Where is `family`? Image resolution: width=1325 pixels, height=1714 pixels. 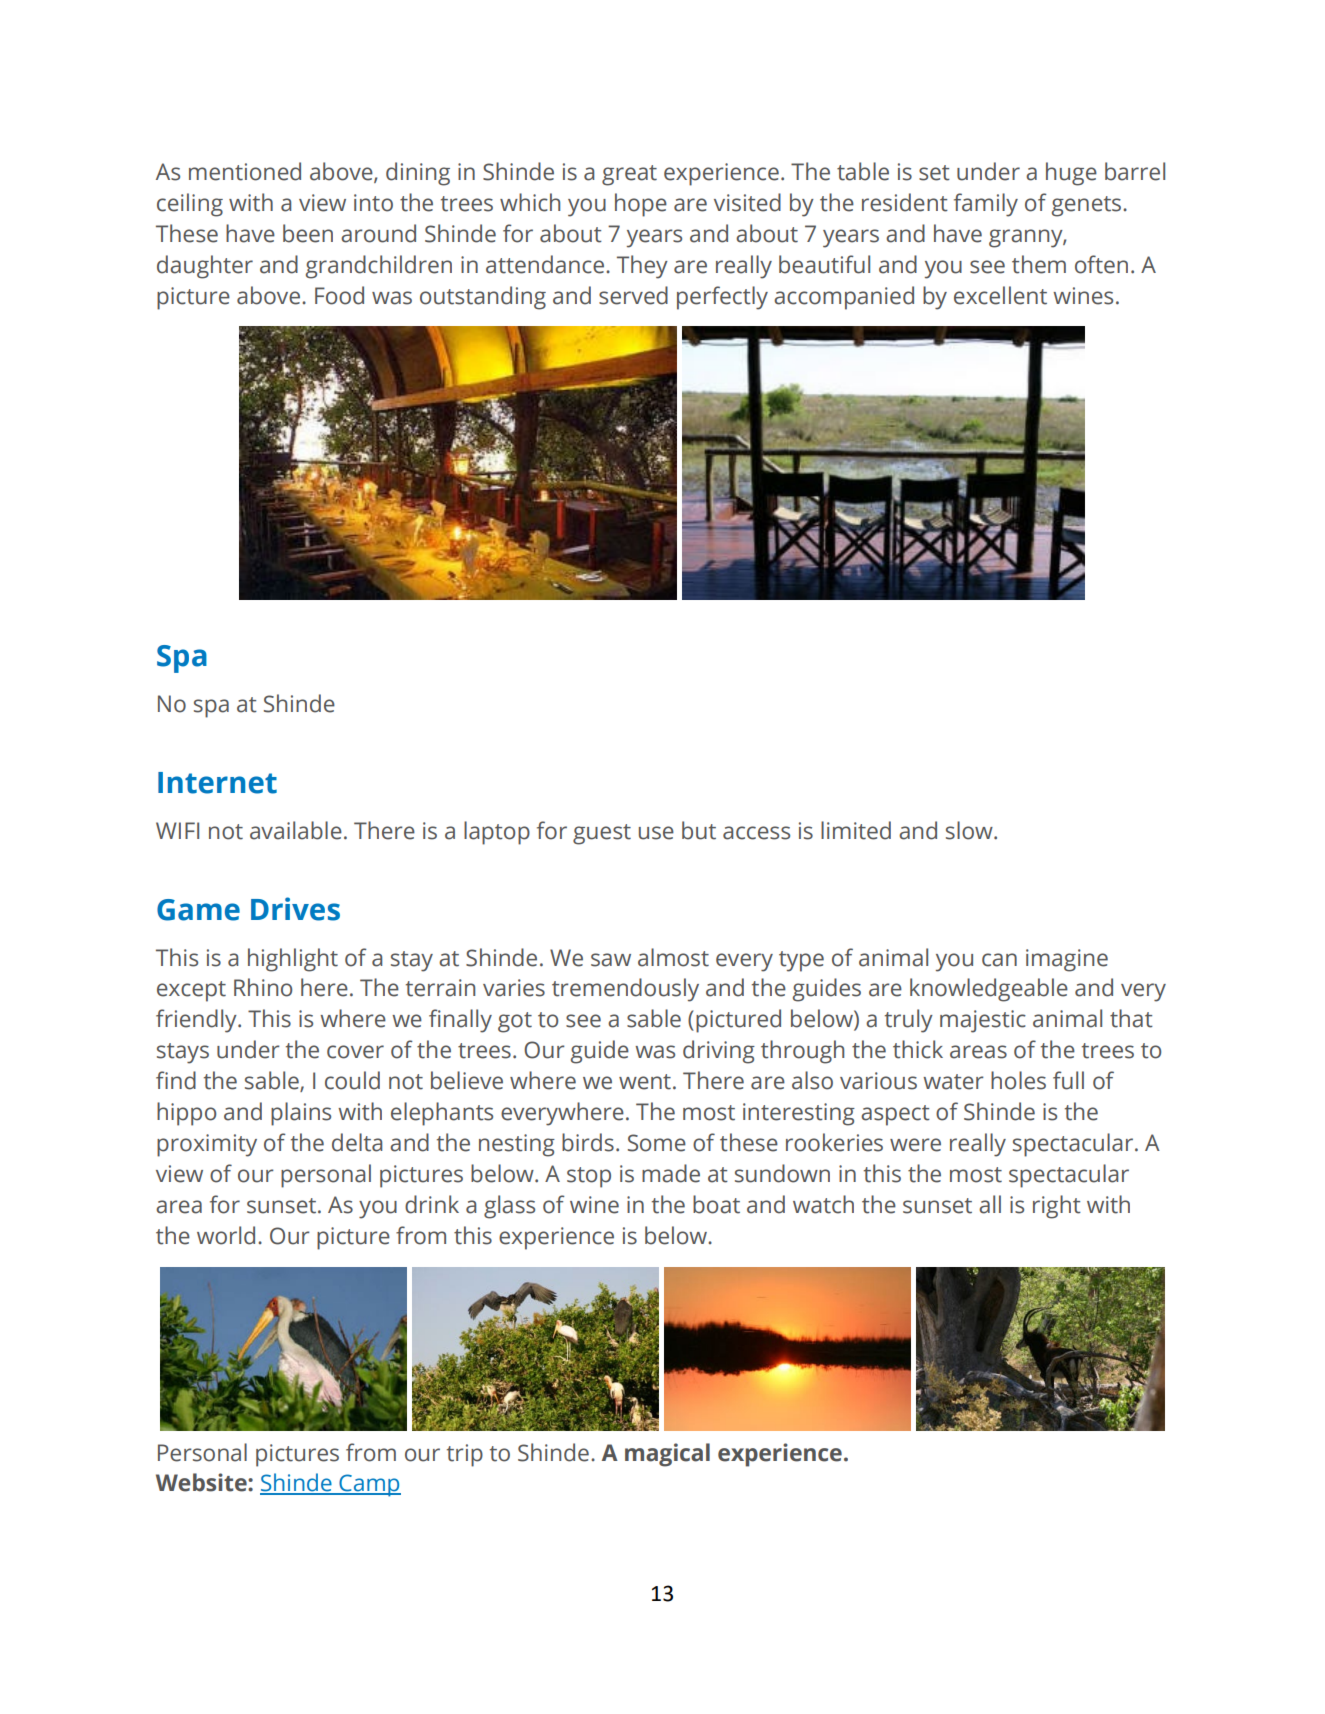 family is located at coordinates (986, 205).
